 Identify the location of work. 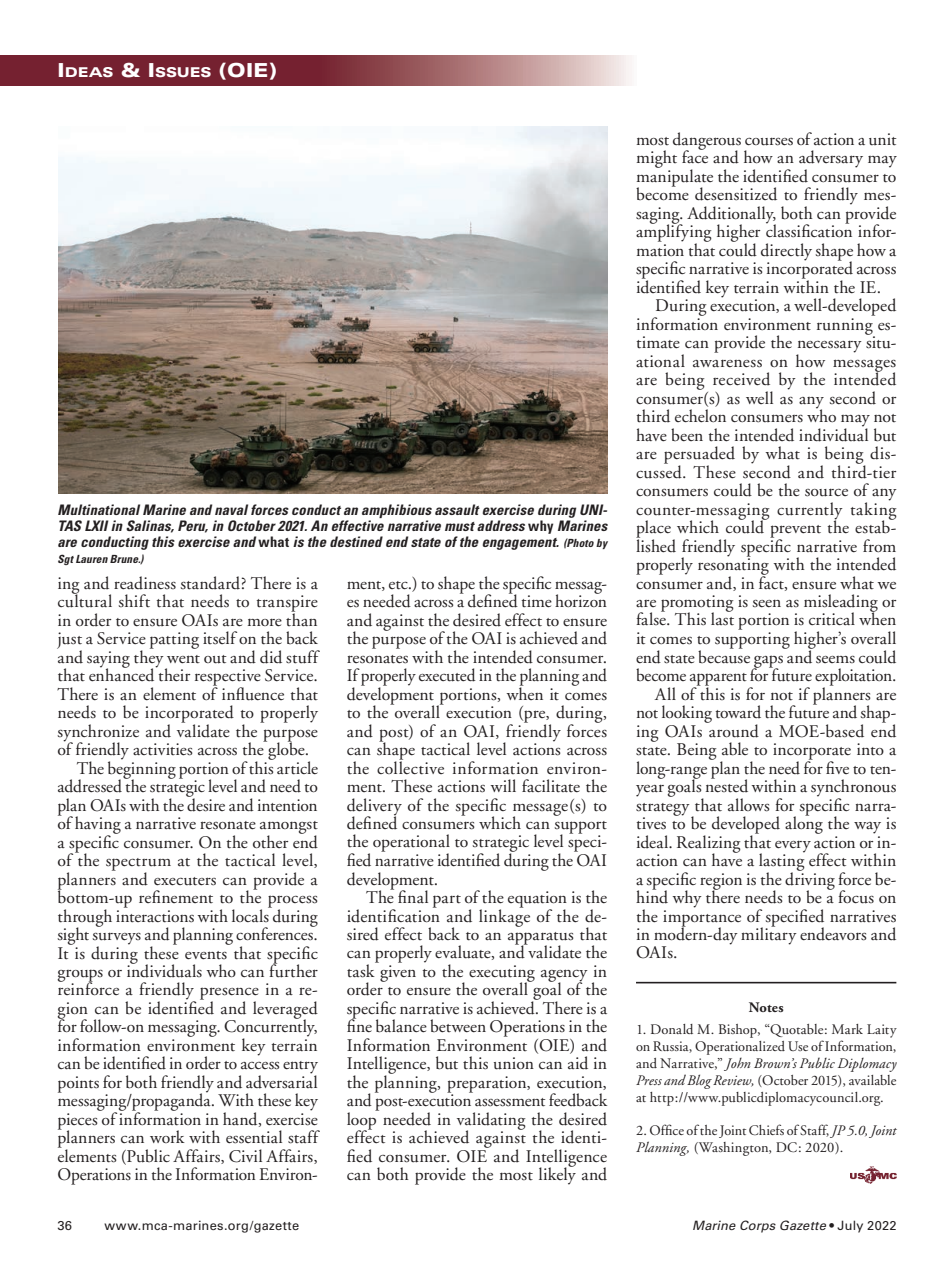
(167, 1136).
